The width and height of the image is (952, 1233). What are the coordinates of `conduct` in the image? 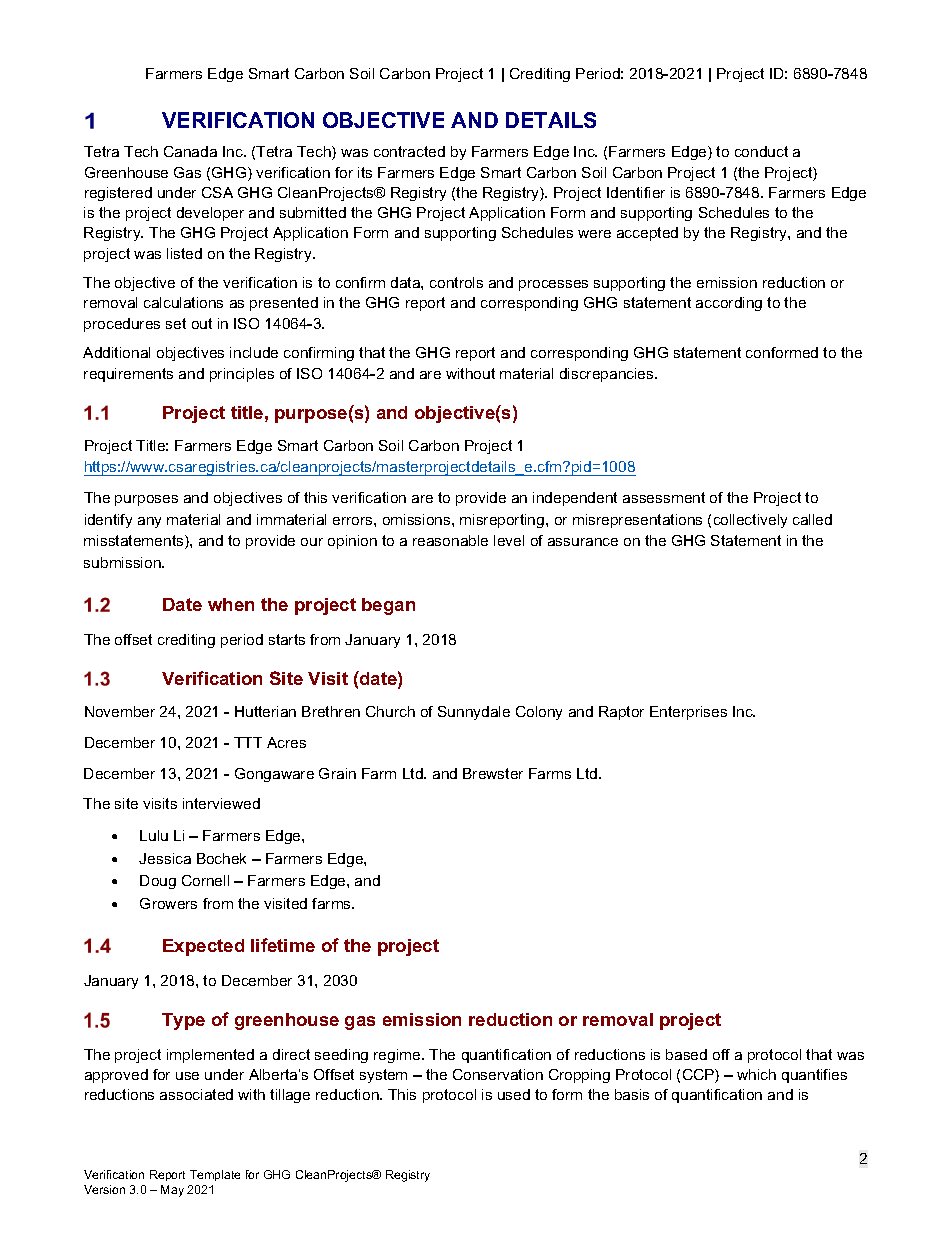 It's located at (761, 151).
